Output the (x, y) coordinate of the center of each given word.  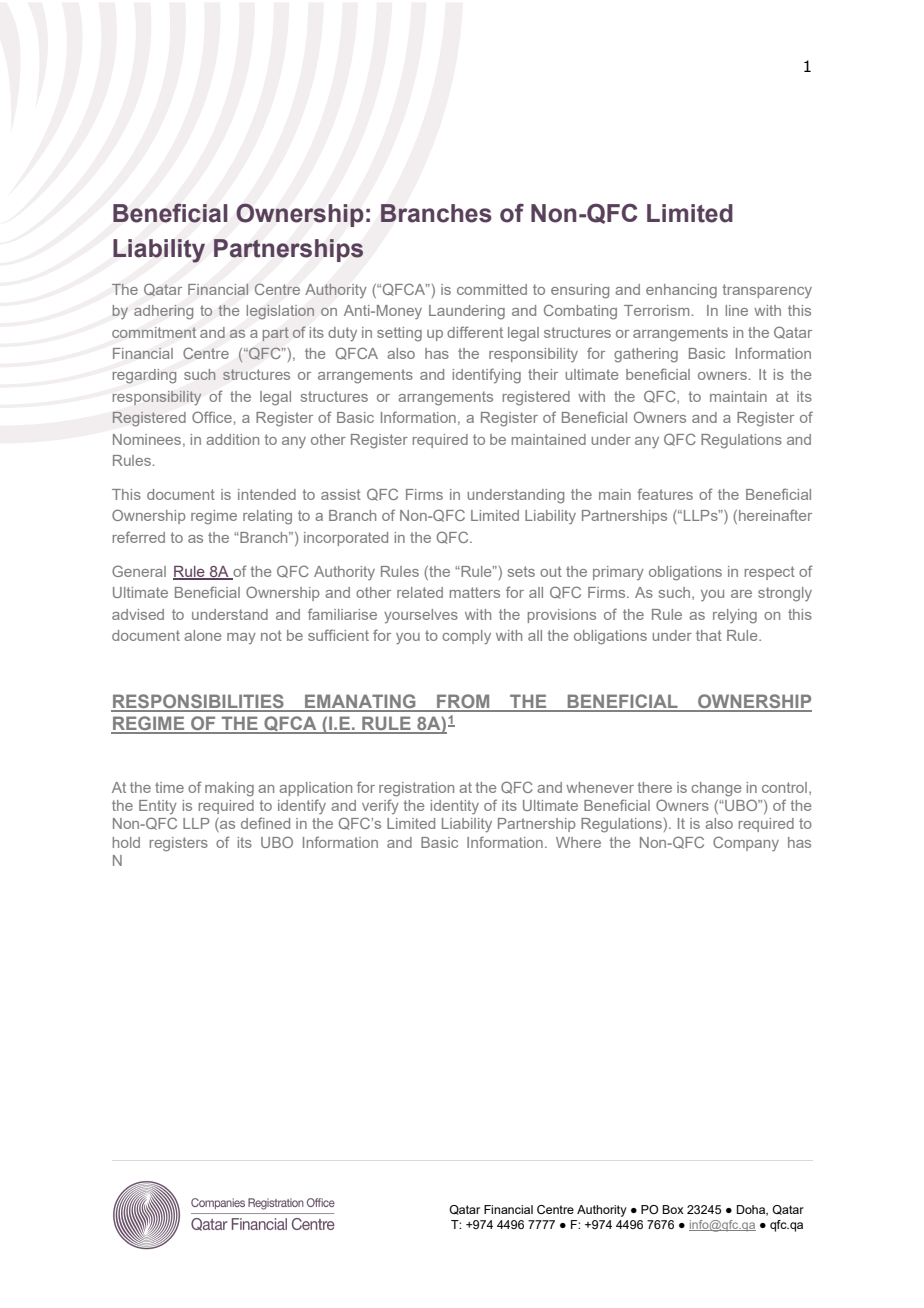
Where (578, 842)
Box (673, 1209)
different (475, 332)
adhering (163, 312)
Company (746, 843)
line (737, 310)
